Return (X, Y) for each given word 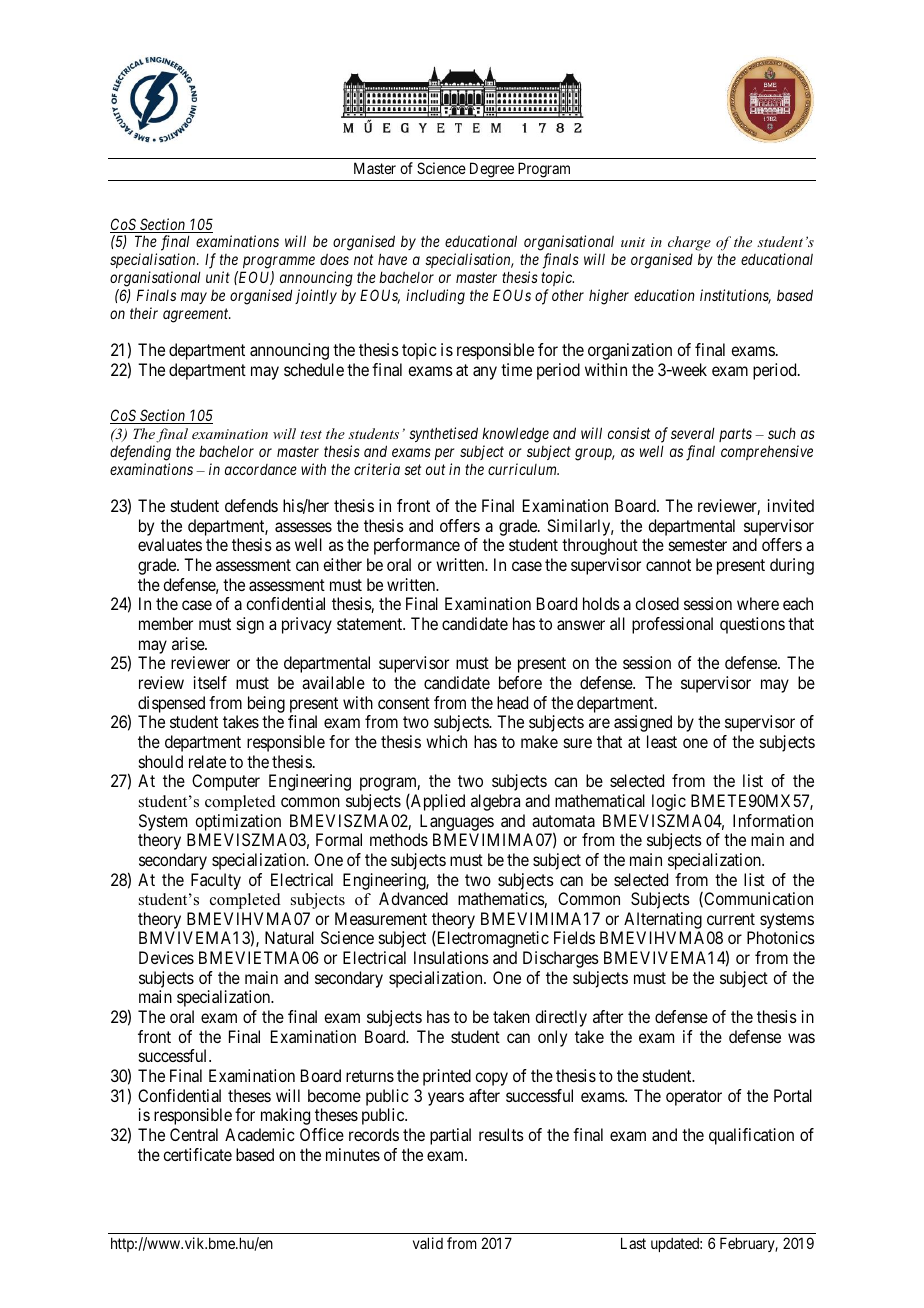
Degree (492, 170)
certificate (197, 1154)
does (334, 259)
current (731, 919)
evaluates (170, 544)
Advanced (413, 898)
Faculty (216, 881)
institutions (735, 296)
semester (698, 545)
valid (428, 1243)
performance (417, 546)
